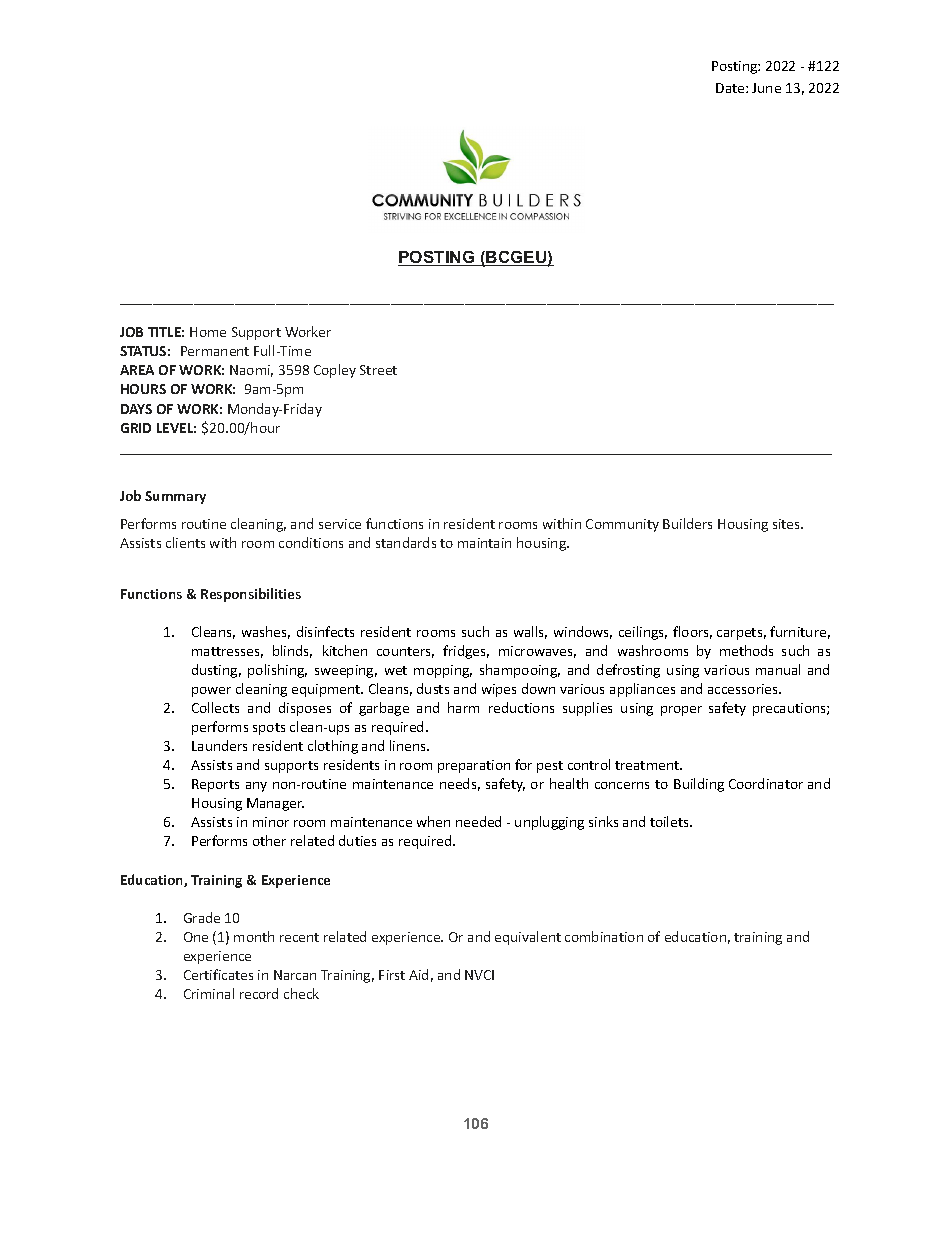  I want to click on maintain, so click(484, 543).
